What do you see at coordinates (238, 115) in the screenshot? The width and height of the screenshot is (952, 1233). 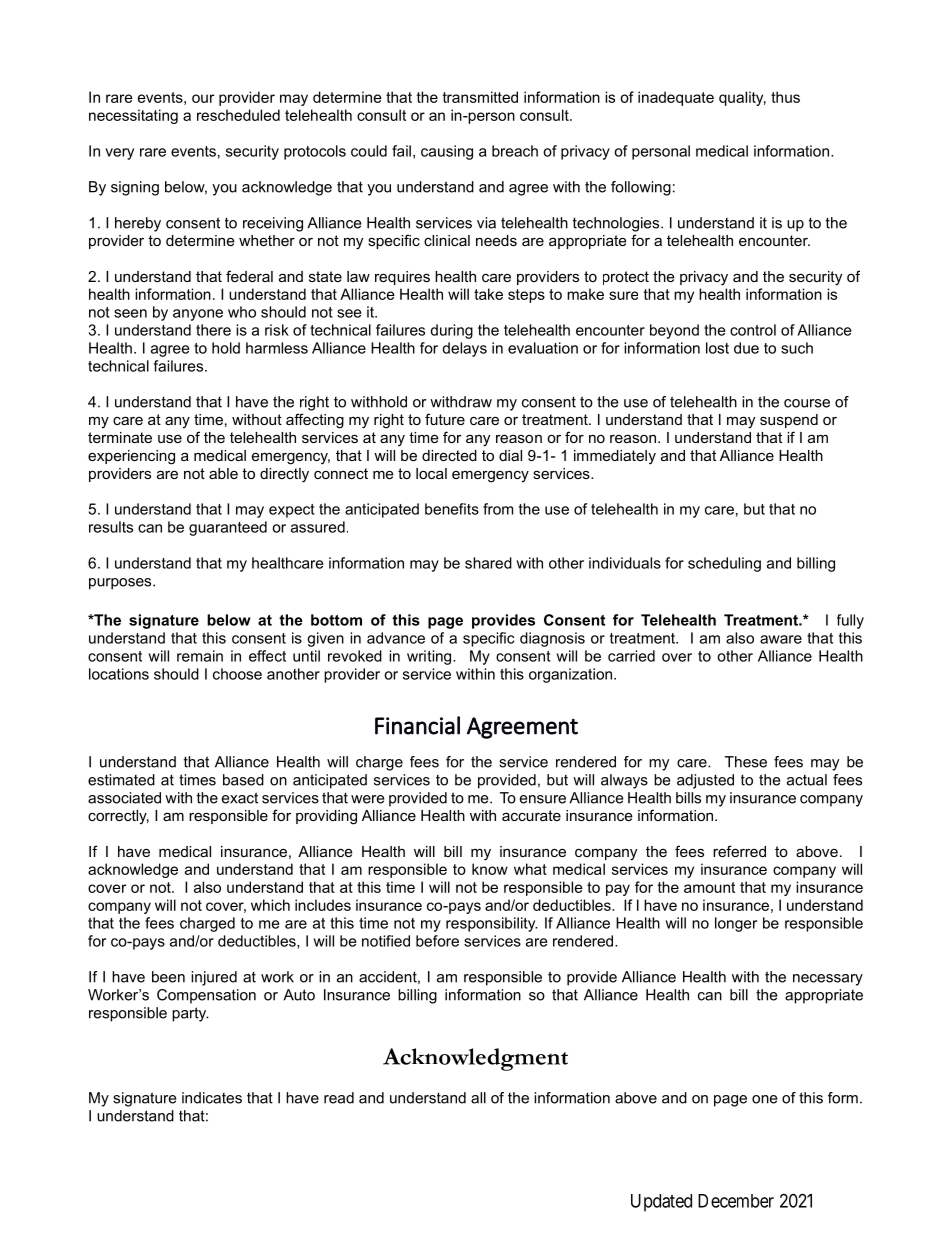 I see `rescheduled` at bounding box center [238, 115].
